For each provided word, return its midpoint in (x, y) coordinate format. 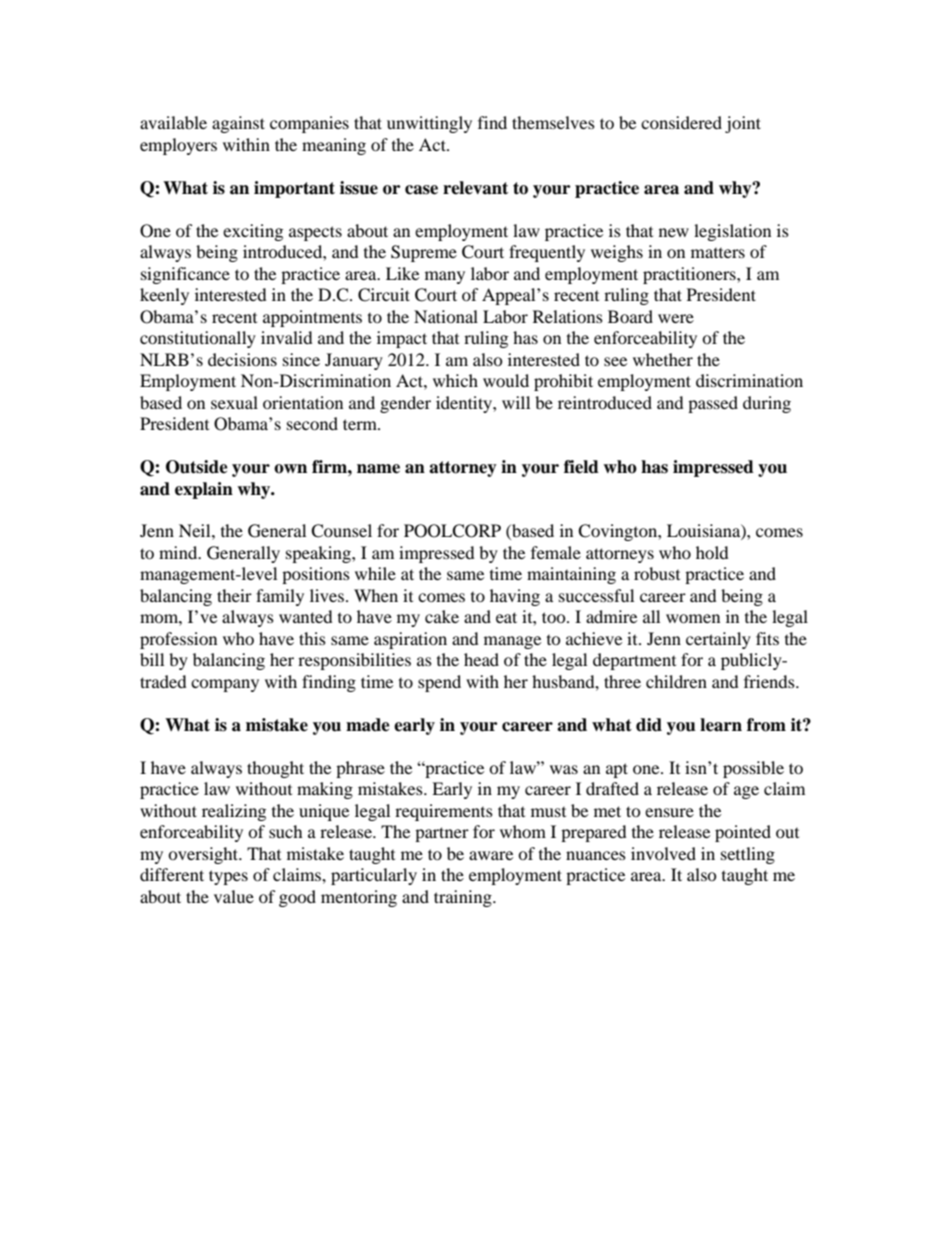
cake (442, 616)
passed (713, 404)
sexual (234, 402)
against (238, 124)
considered (681, 122)
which (455, 380)
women (693, 618)
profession (178, 640)
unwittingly (429, 124)
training (464, 898)
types (228, 877)
